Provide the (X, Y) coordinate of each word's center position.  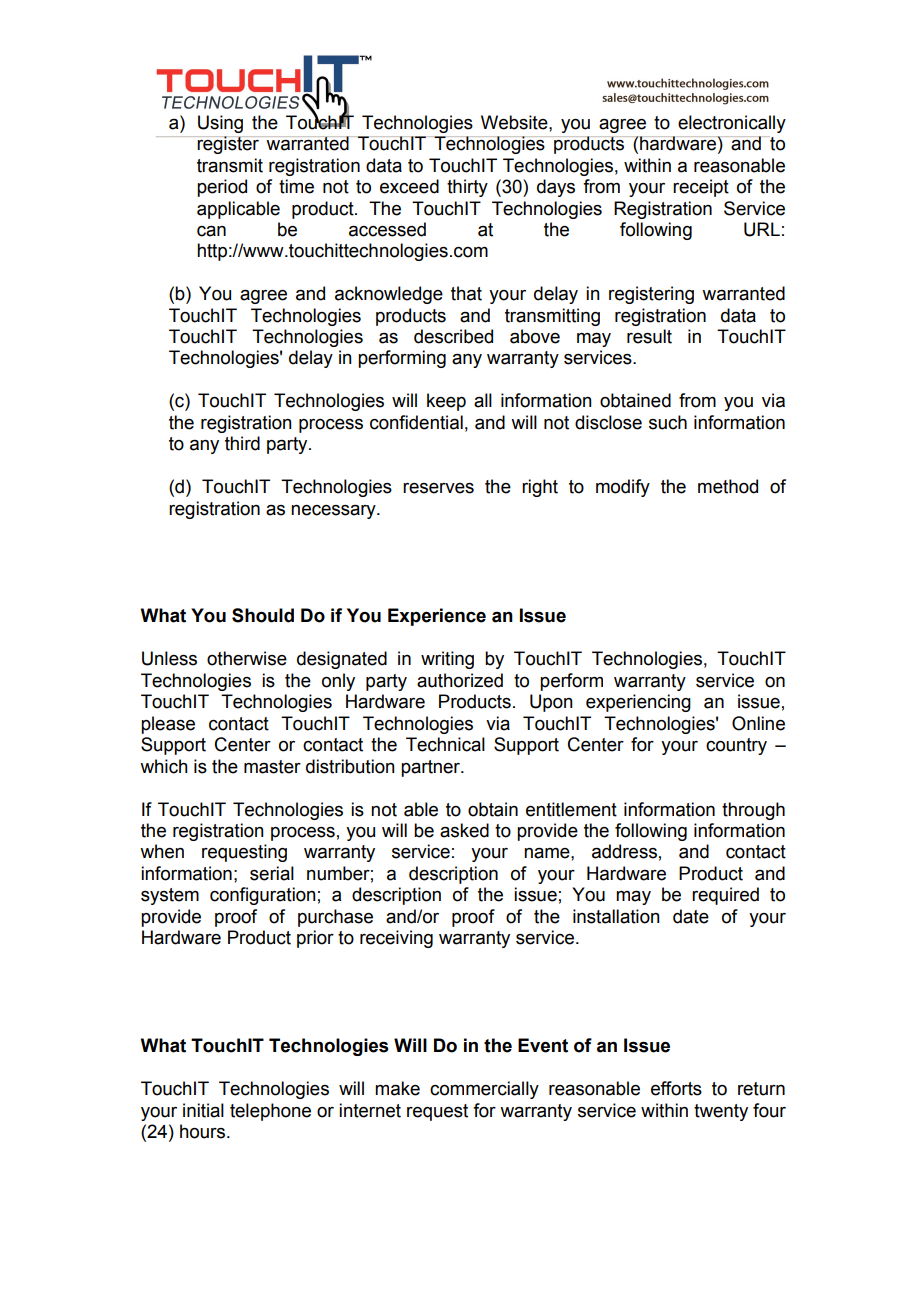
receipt (701, 188)
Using (220, 124)
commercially (484, 1090)
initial (203, 1110)
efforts (676, 1088)
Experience (437, 617)
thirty (467, 188)
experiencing (638, 703)
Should (263, 615)
